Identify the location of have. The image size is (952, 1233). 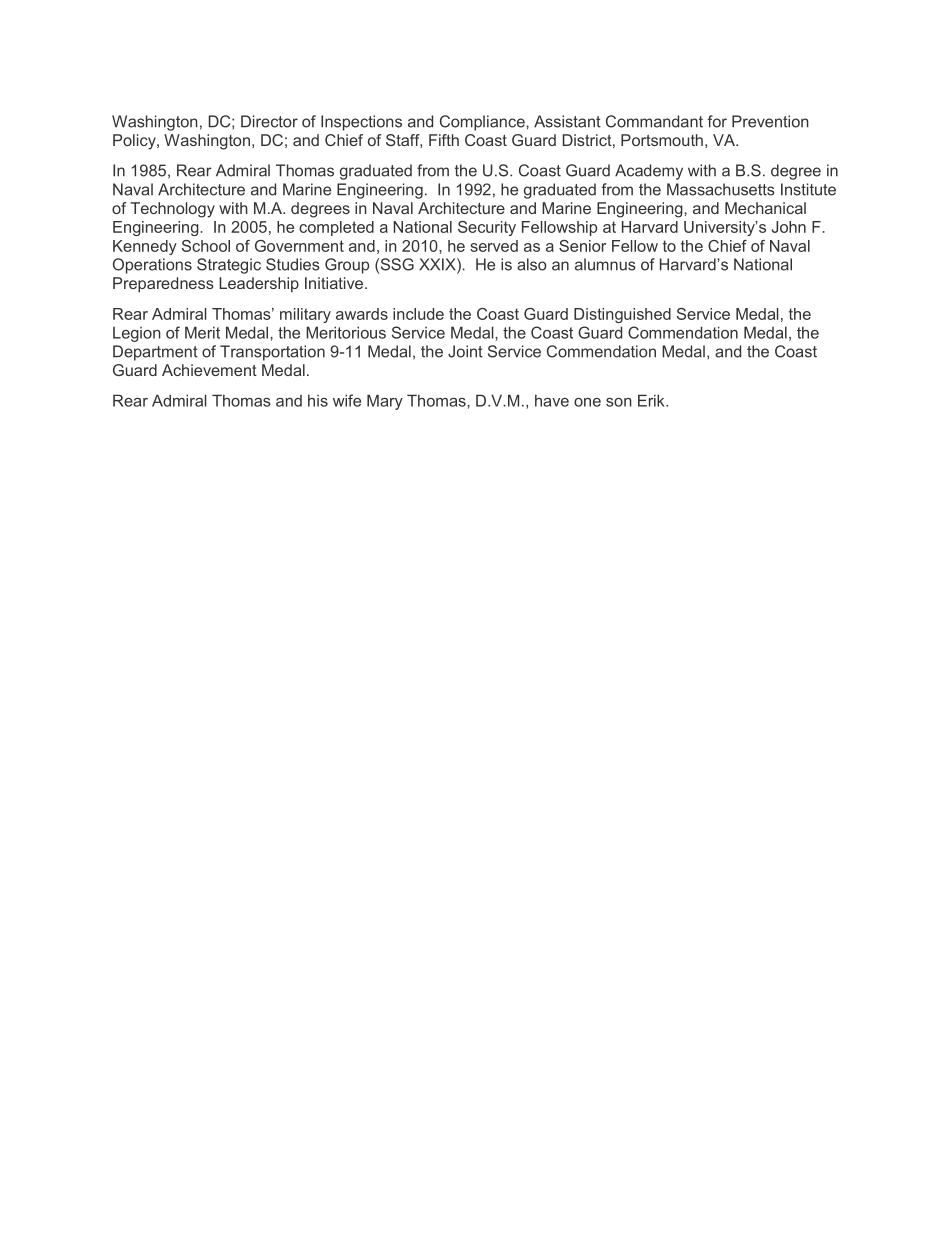
(552, 400).
